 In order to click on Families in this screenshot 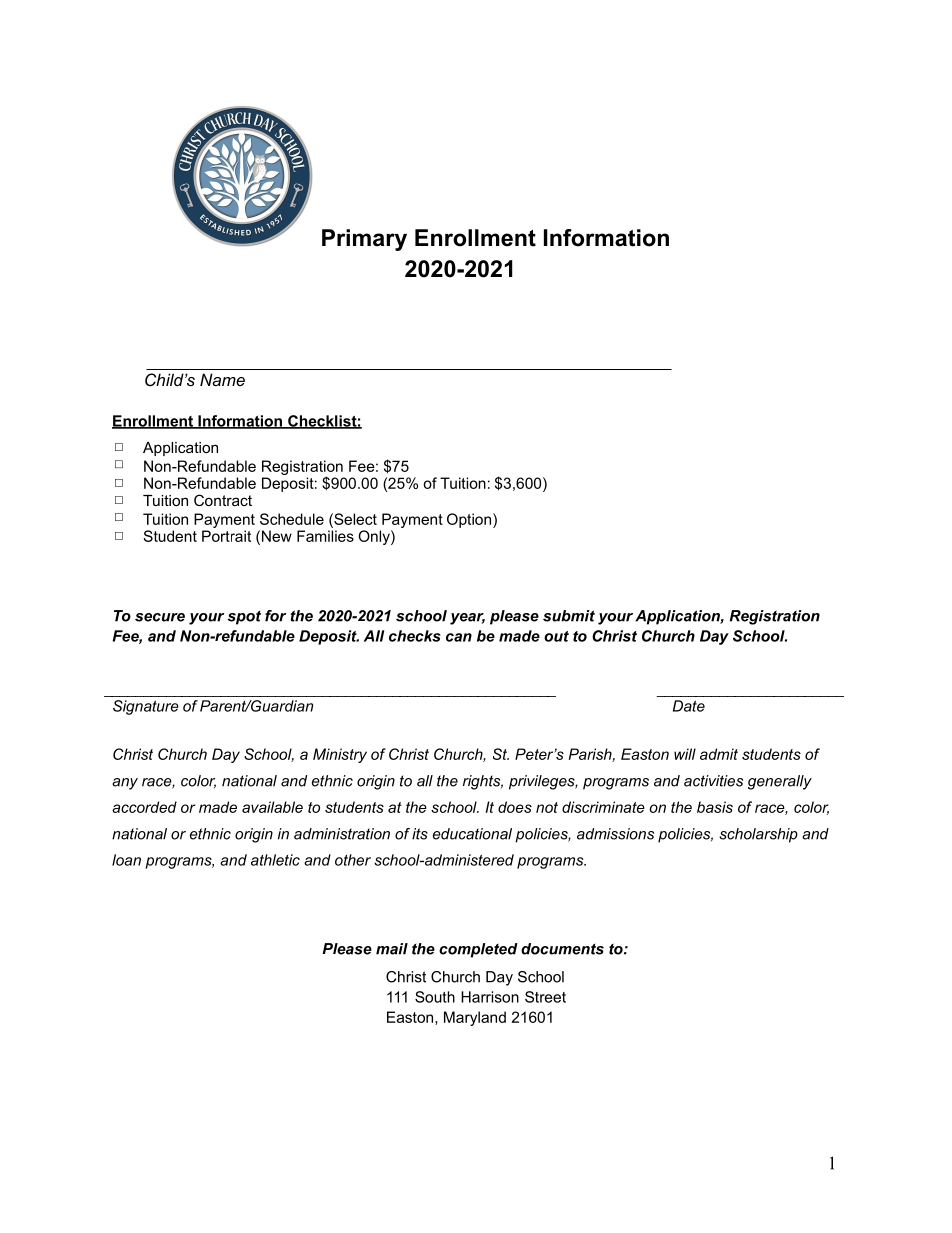, I will do `click(325, 536)`.
